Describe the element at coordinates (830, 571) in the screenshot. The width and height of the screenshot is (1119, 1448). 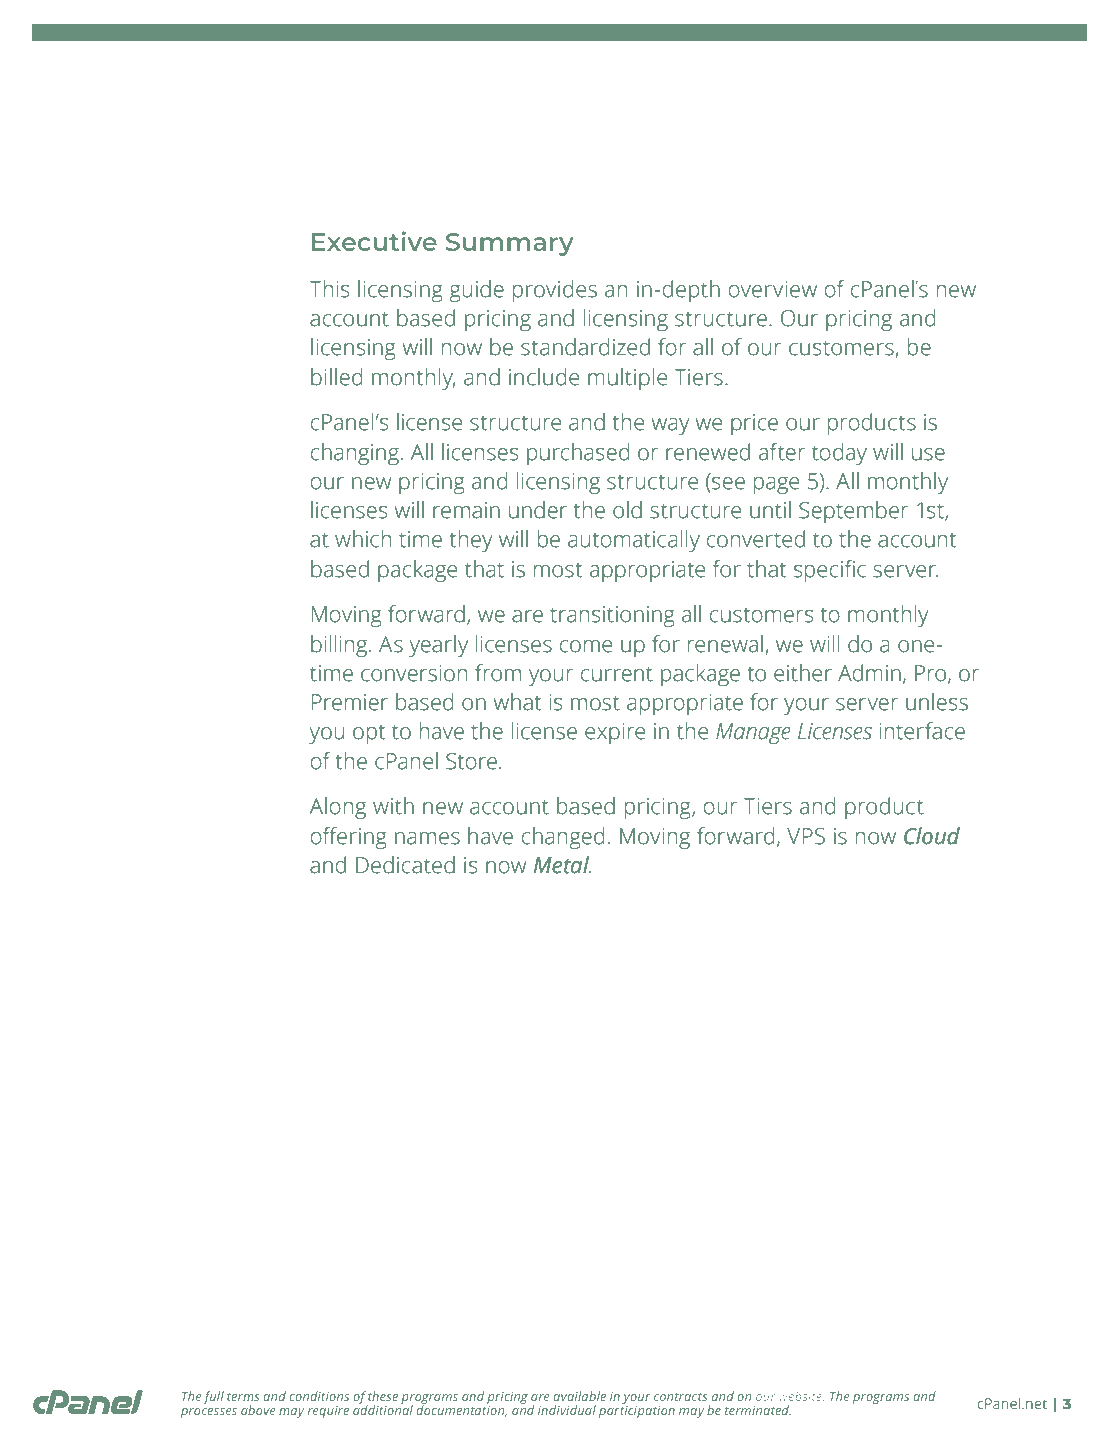
I see `specific` at that location.
